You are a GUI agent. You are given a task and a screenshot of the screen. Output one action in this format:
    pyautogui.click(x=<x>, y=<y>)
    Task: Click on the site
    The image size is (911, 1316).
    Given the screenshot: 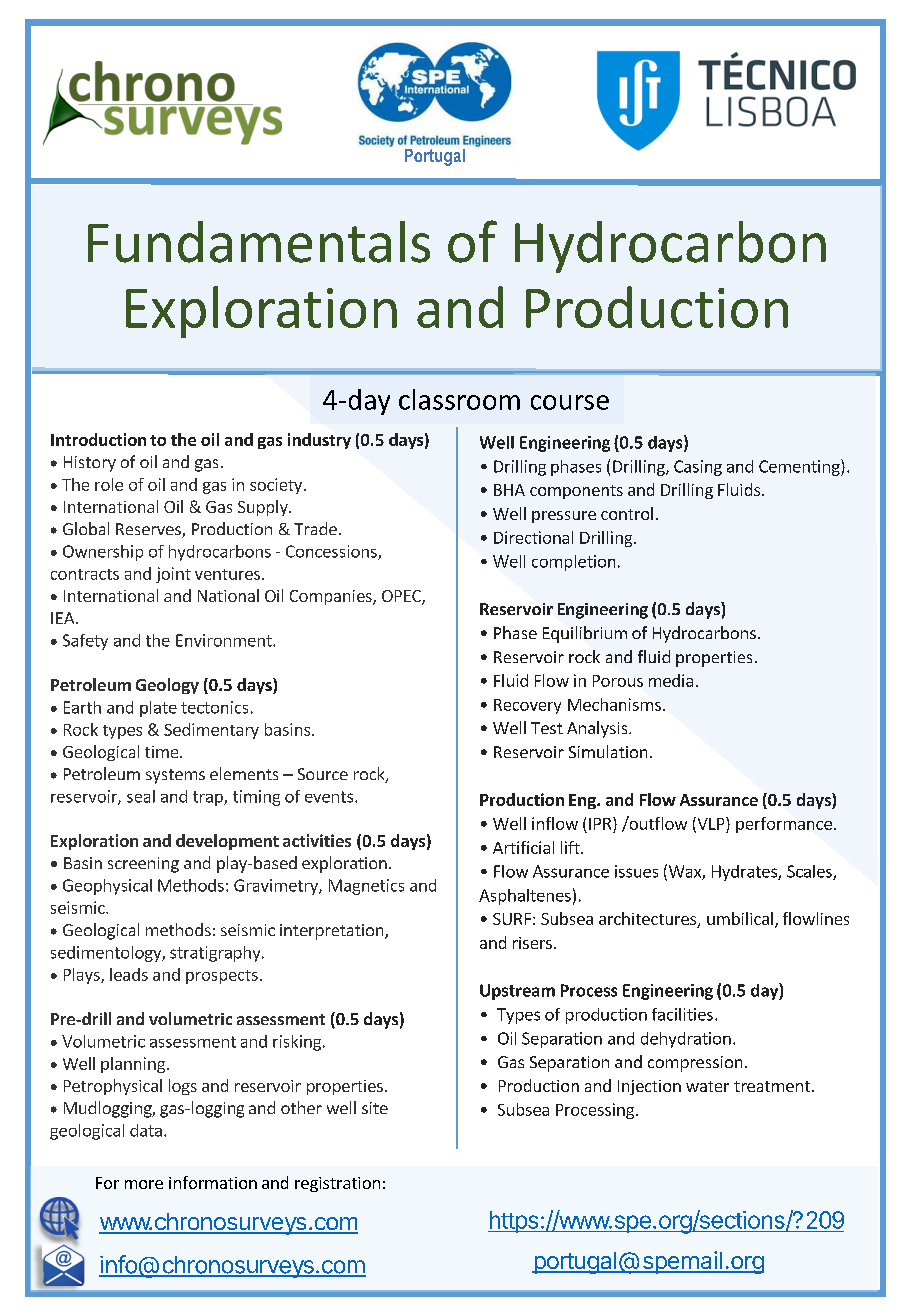 What is the action you would take?
    pyautogui.click(x=375, y=1108)
